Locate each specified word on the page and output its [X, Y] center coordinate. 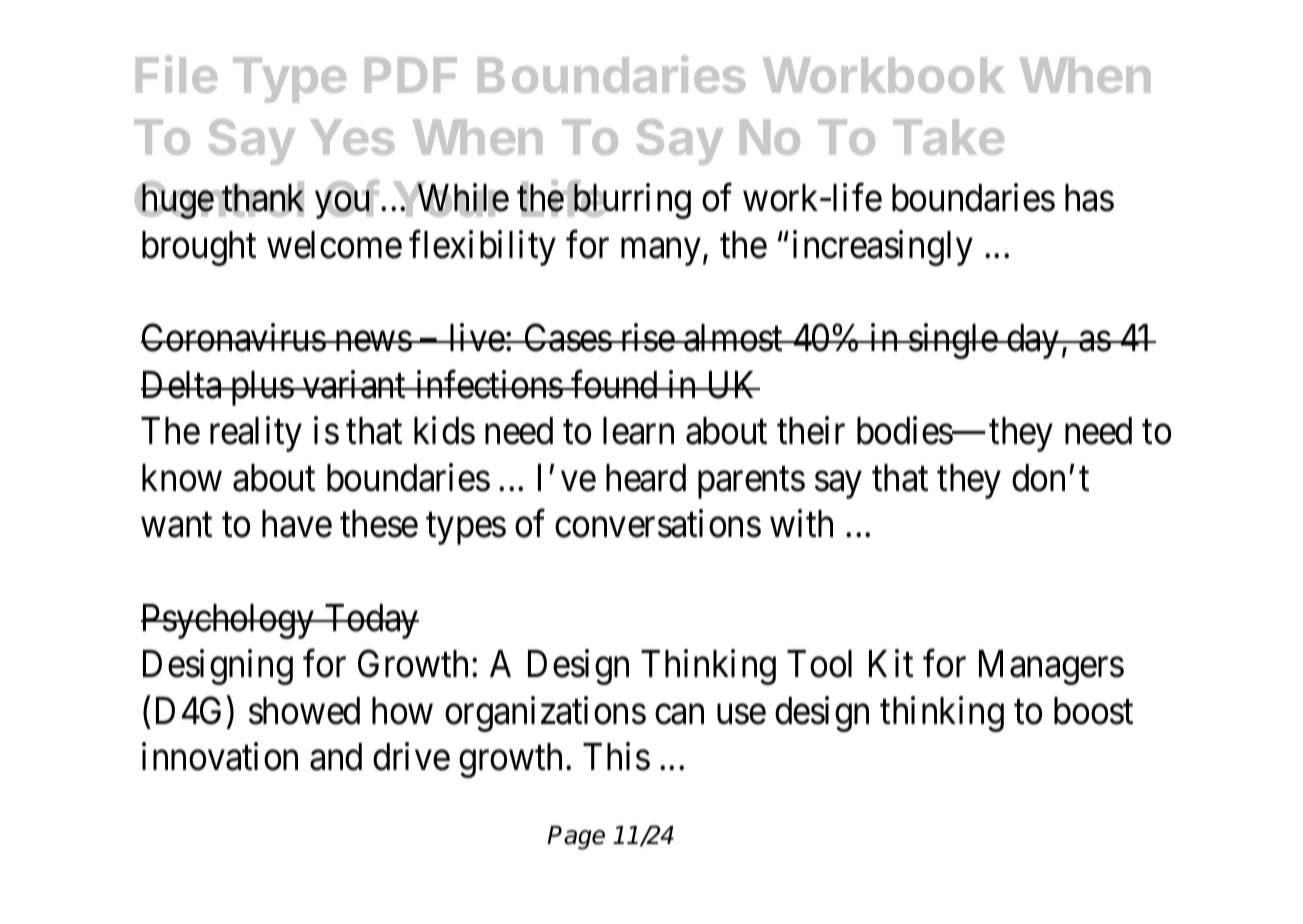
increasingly [883, 248]
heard [646, 478]
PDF [411, 75]
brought [199, 248]
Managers [1051, 667]
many [660, 252]
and [336, 757]
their [811, 431]
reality [256, 434]
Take [948, 137]
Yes [352, 137]
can [679, 715]
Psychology [228, 621]
